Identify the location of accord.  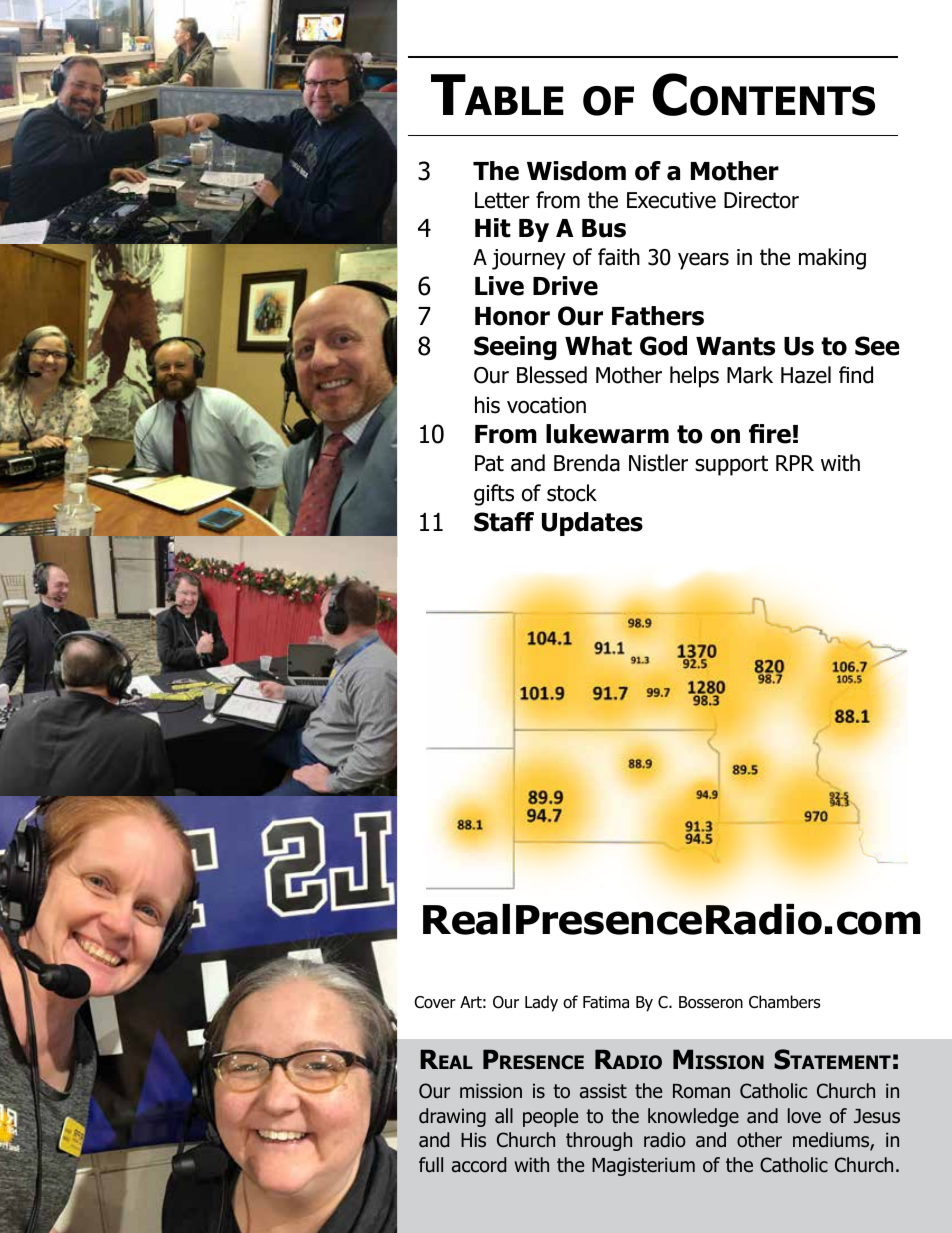
(479, 1165).
